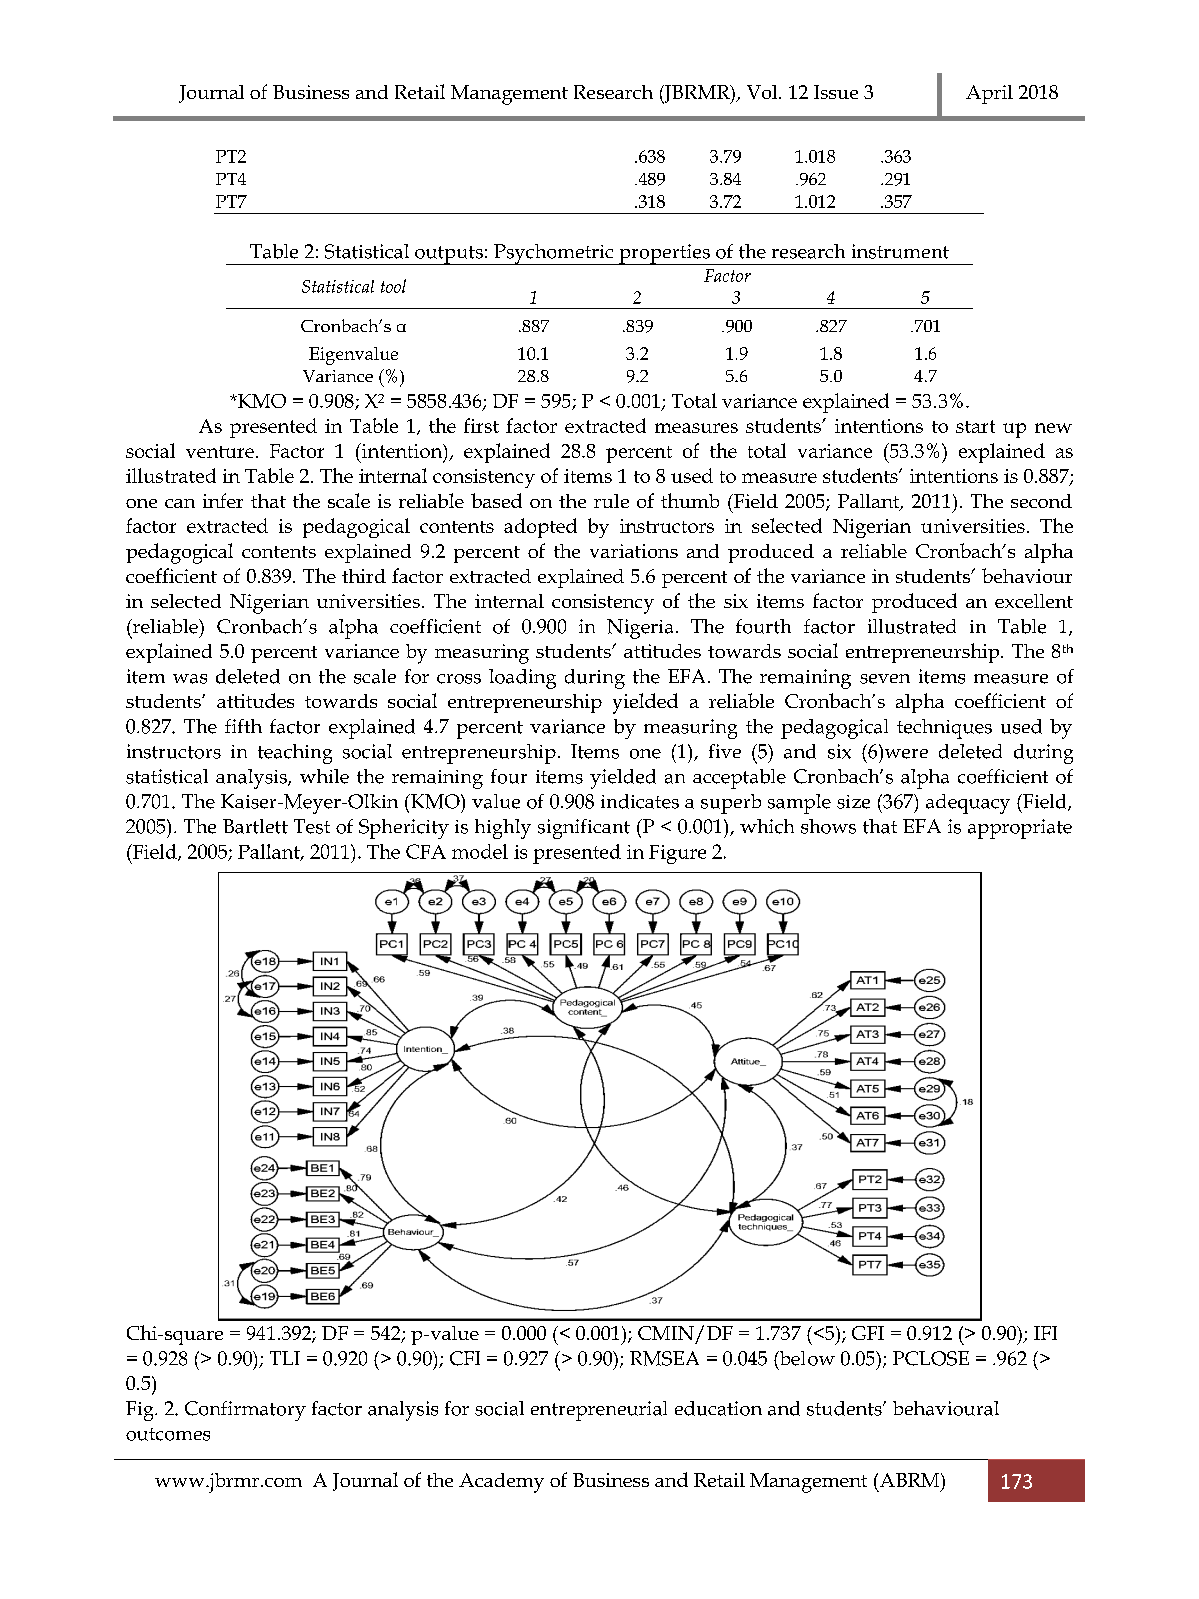 This screenshot has height=1599, width=1199. Describe the element at coordinates (640, 801) in the screenshot. I see `indicates` at that location.
